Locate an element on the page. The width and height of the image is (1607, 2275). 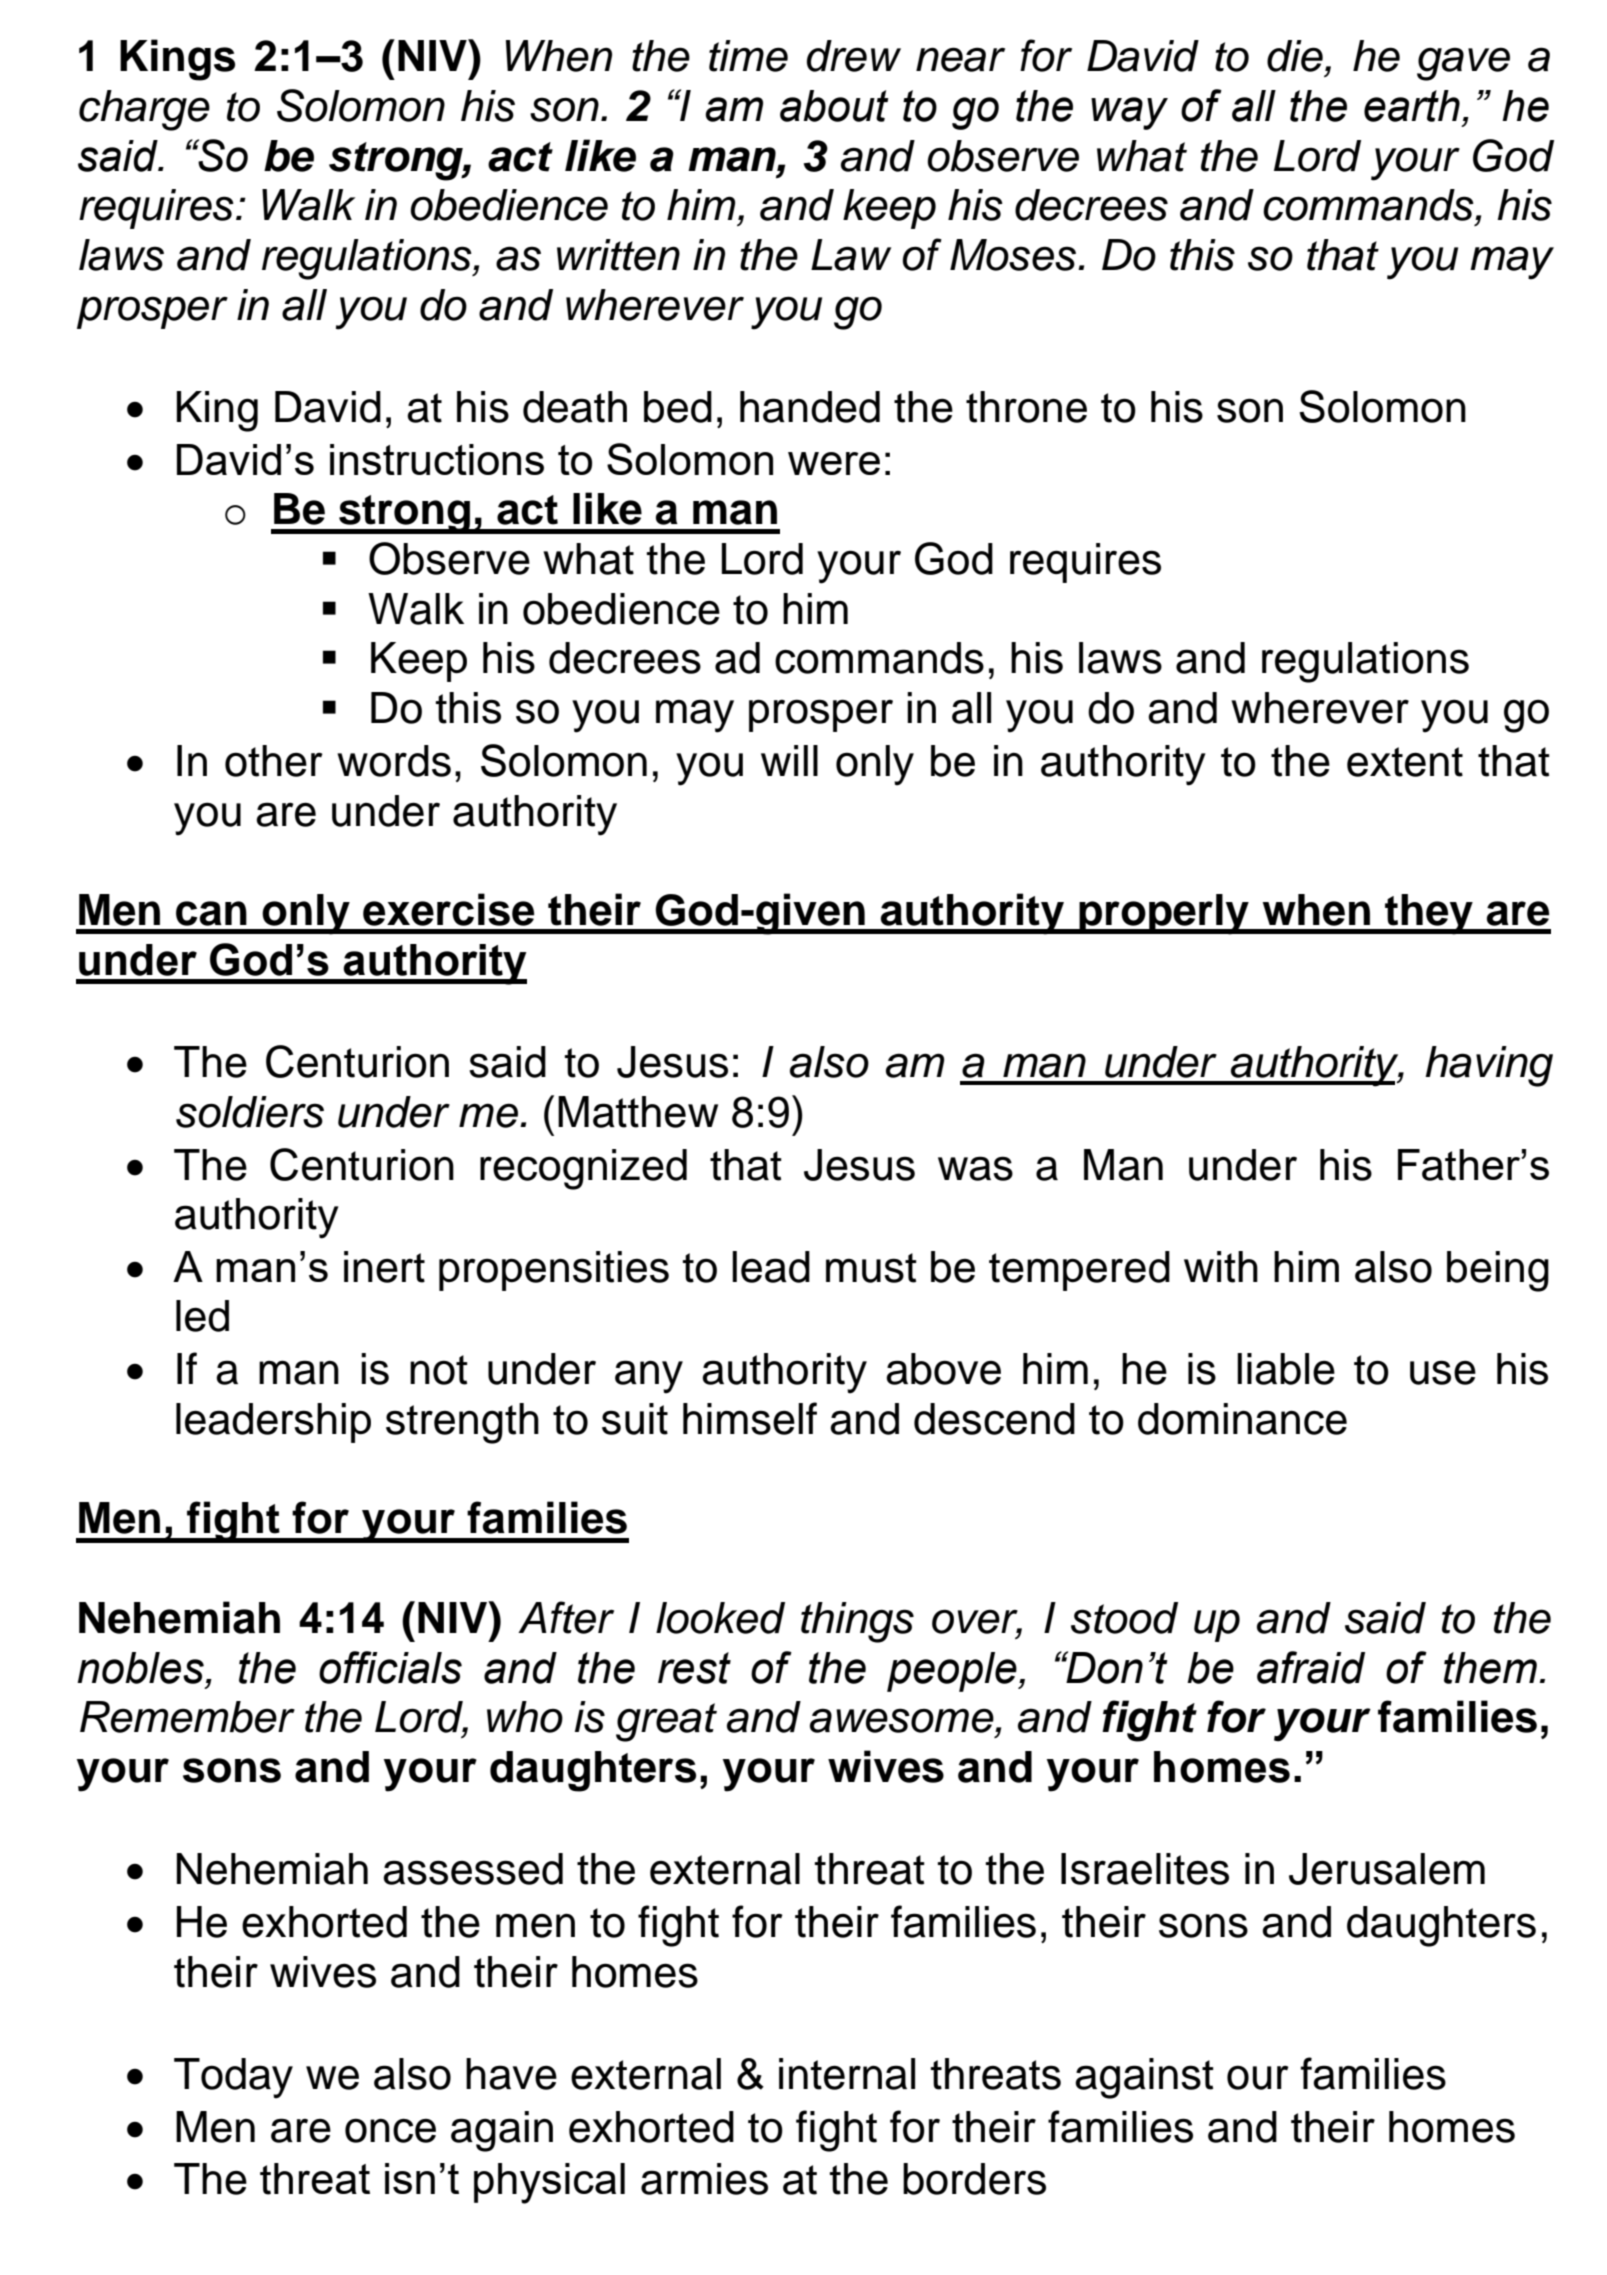
earth is located at coordinates (1412, 106).
